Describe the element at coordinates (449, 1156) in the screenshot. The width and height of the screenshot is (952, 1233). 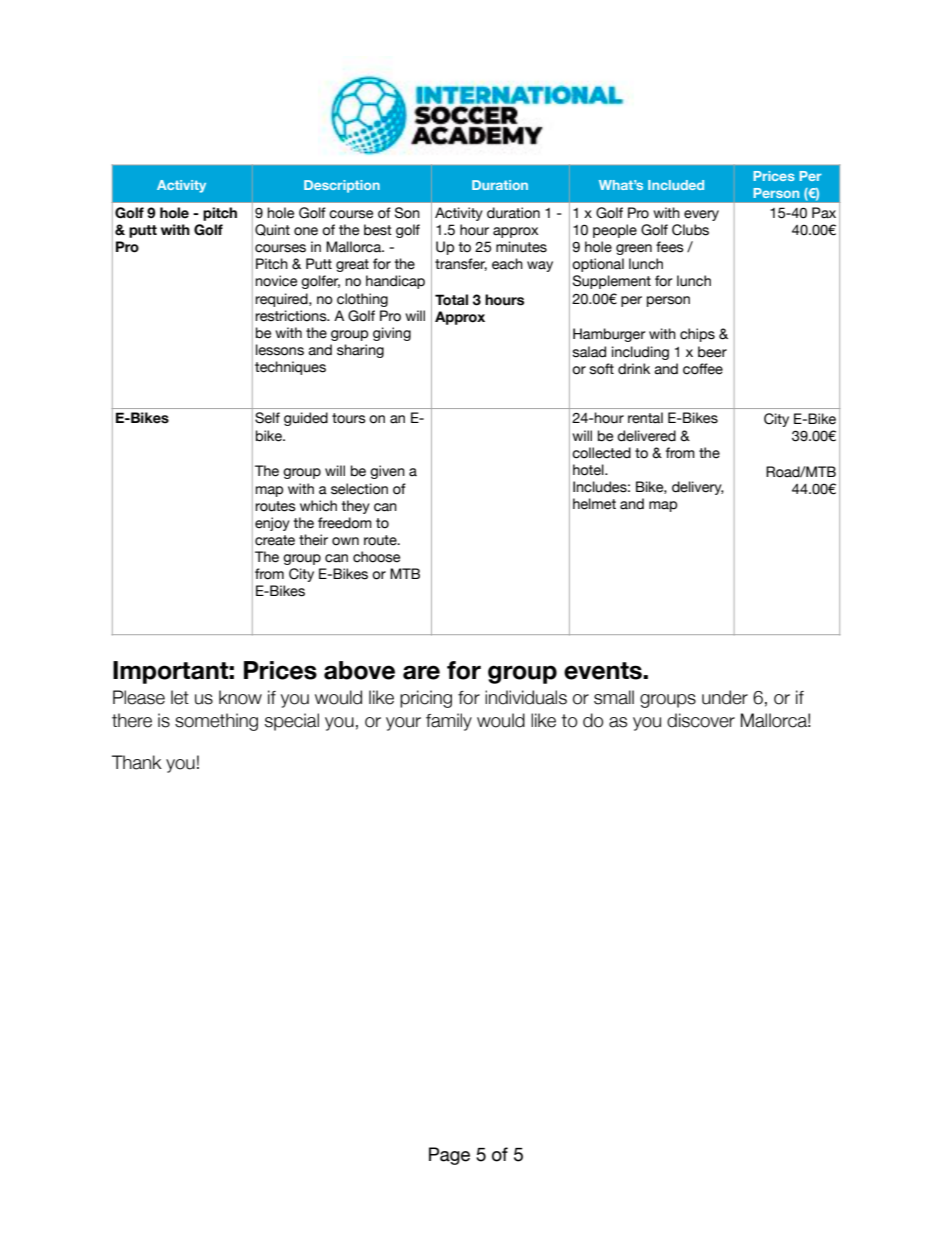
I see `Page` at that location.
